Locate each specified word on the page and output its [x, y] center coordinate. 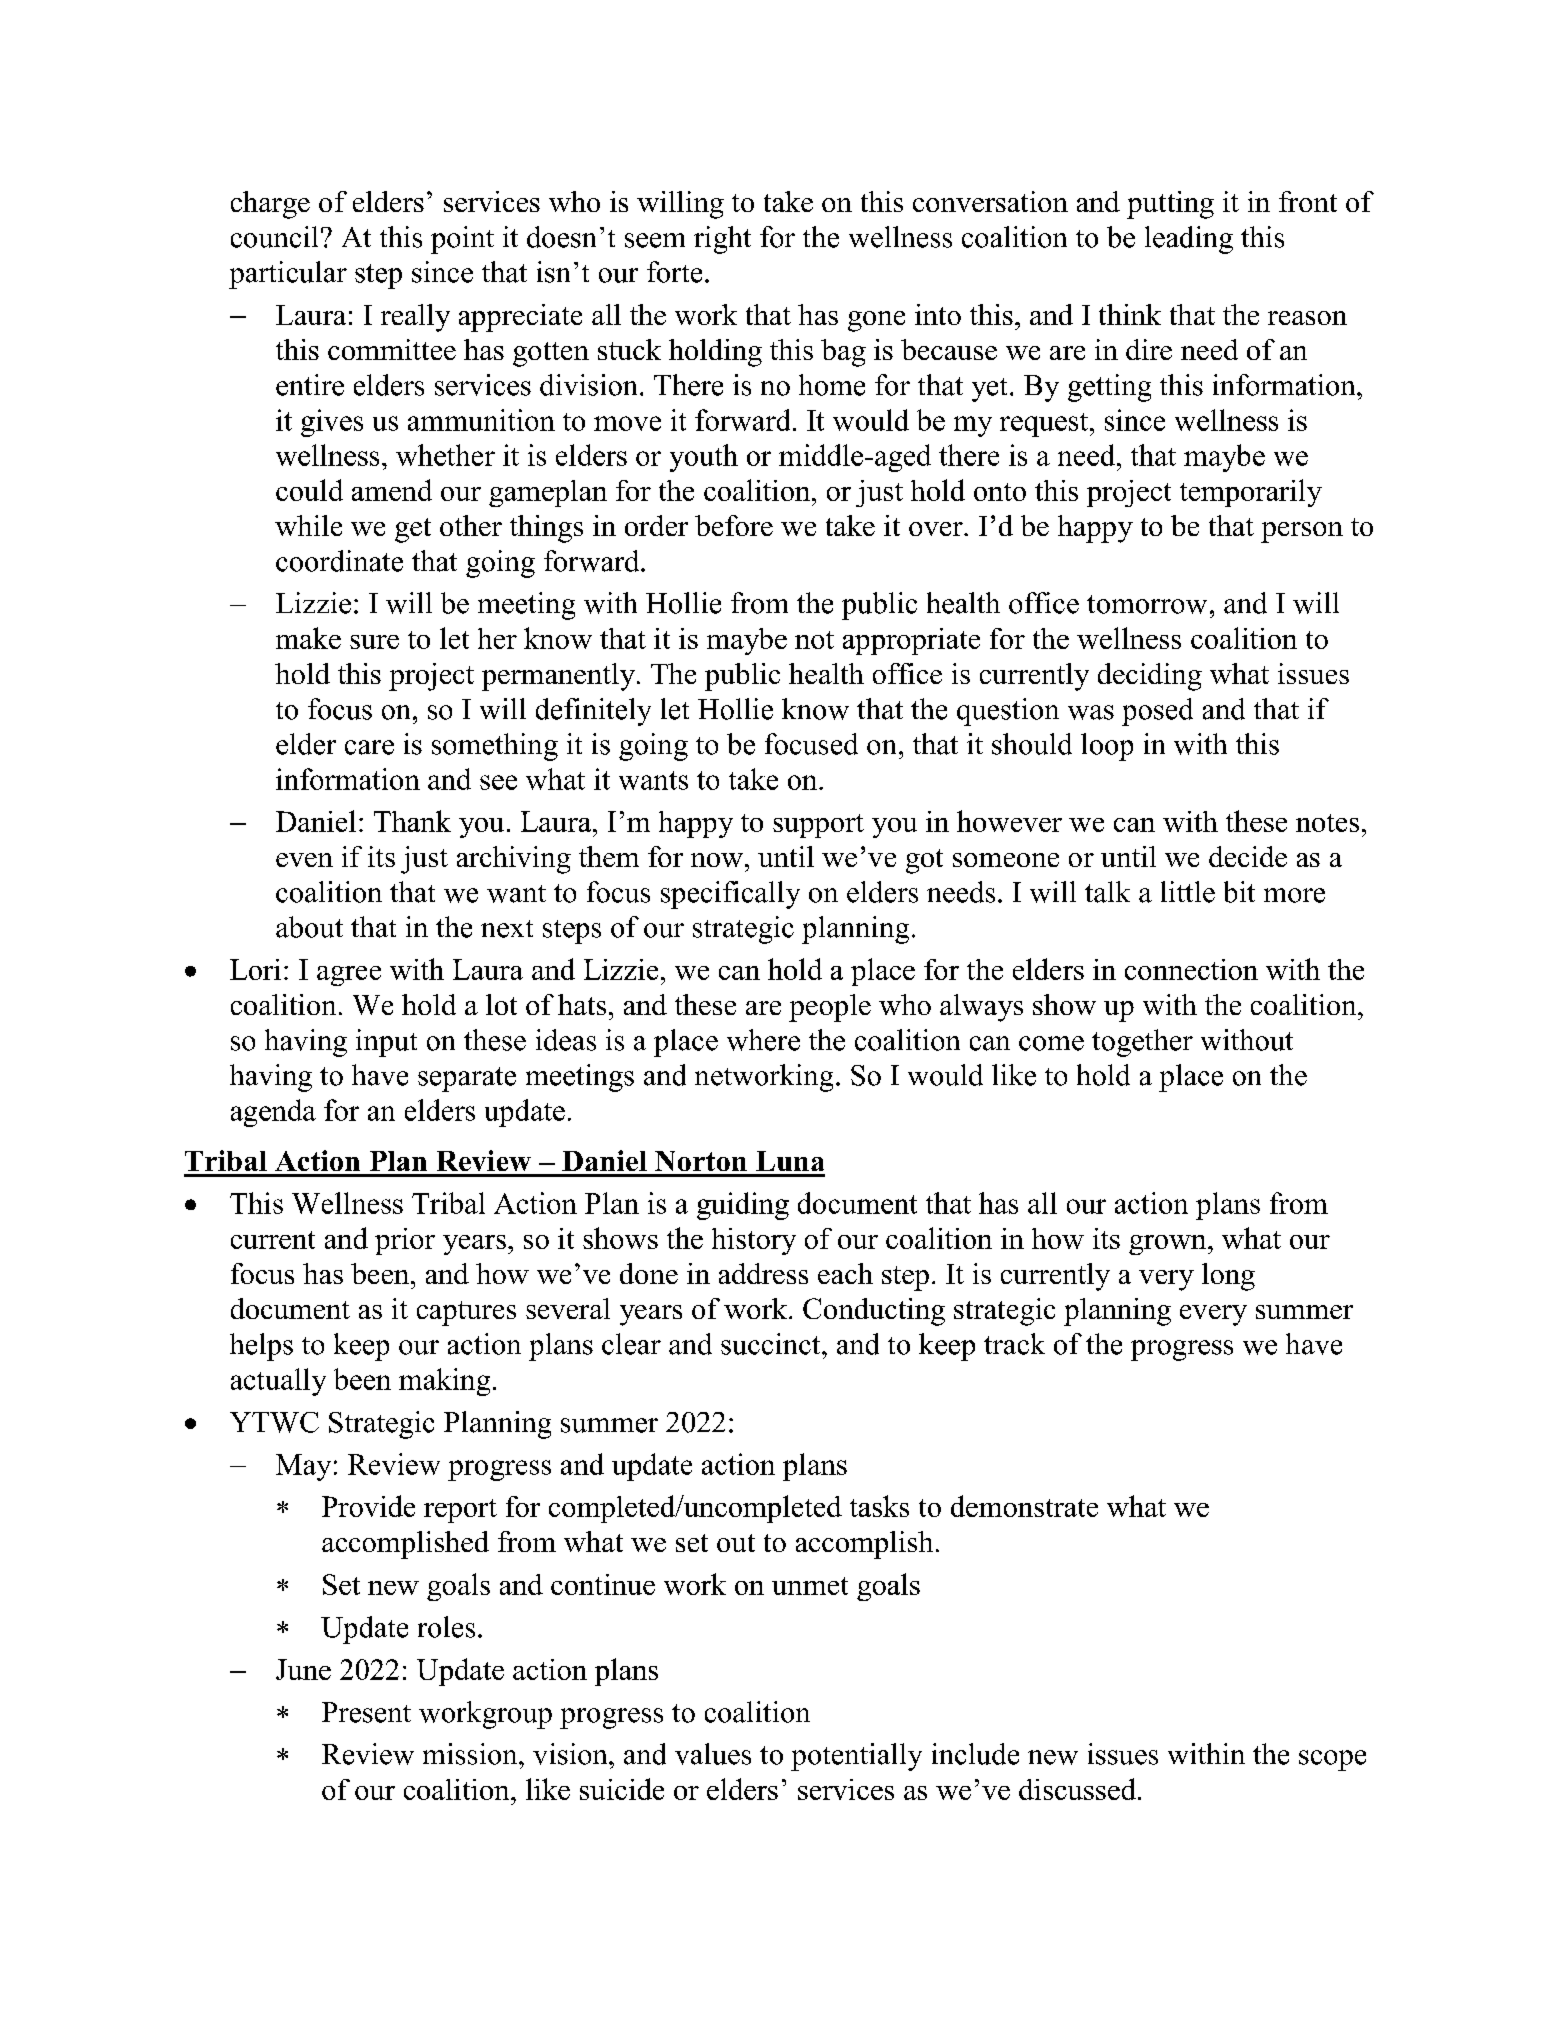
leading [1189, 240]
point [462, 240]
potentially [856, 1757]
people [830, 1008]
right [722, 240]
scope [1332, 1760]
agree [349, 976]
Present [366, 1712]
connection [1191, 969]
